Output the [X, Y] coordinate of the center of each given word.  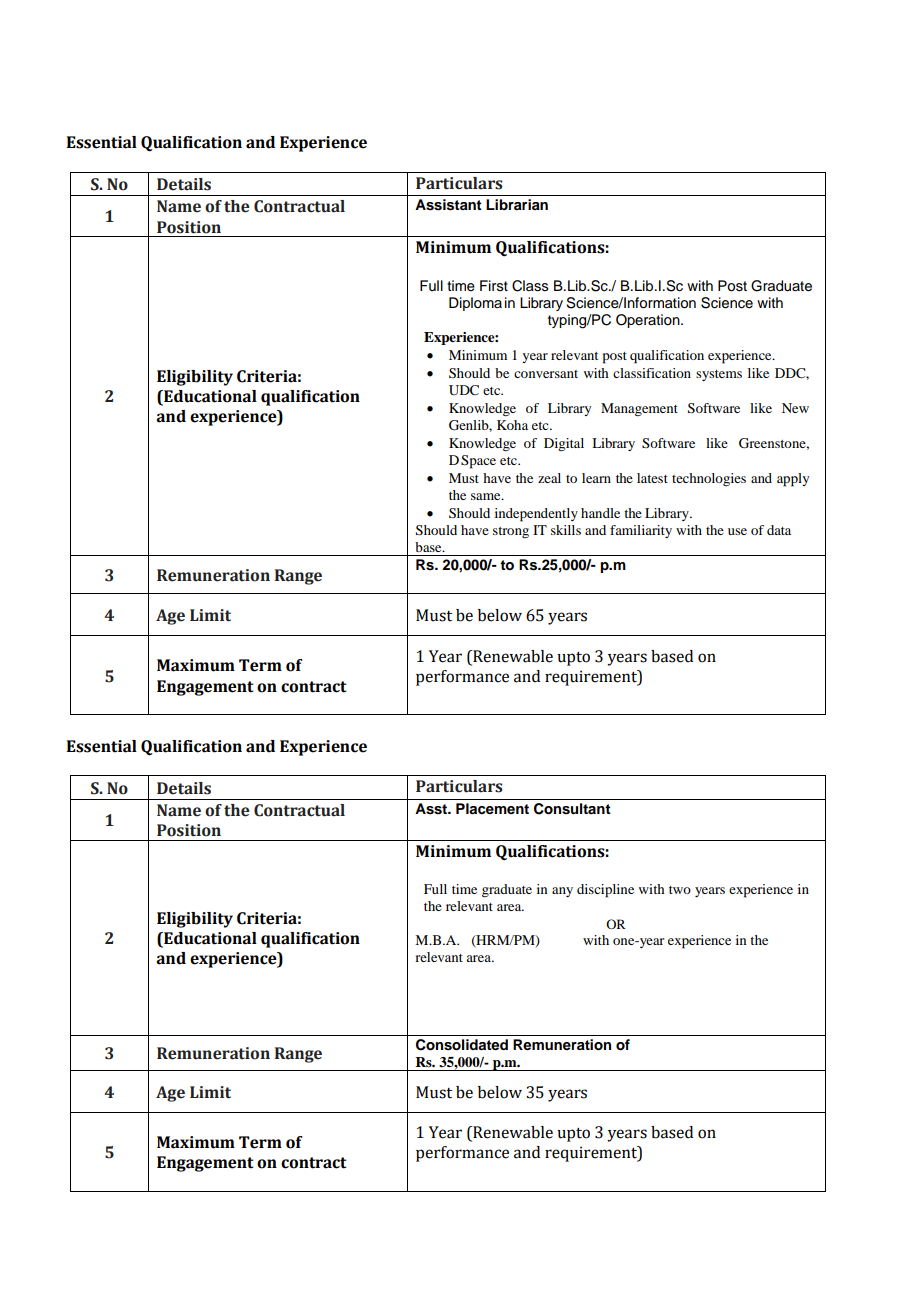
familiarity [641, 531]
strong [511, 532]
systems [719, 375]
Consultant [572, 809]
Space [478, 462]
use [737, 531]
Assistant [448, 205]
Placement [492, 808]
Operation [649, 321]
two [680, 890]
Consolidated [462, 1045]
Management [639, 409]
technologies [709, 479]
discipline [605, 891]
